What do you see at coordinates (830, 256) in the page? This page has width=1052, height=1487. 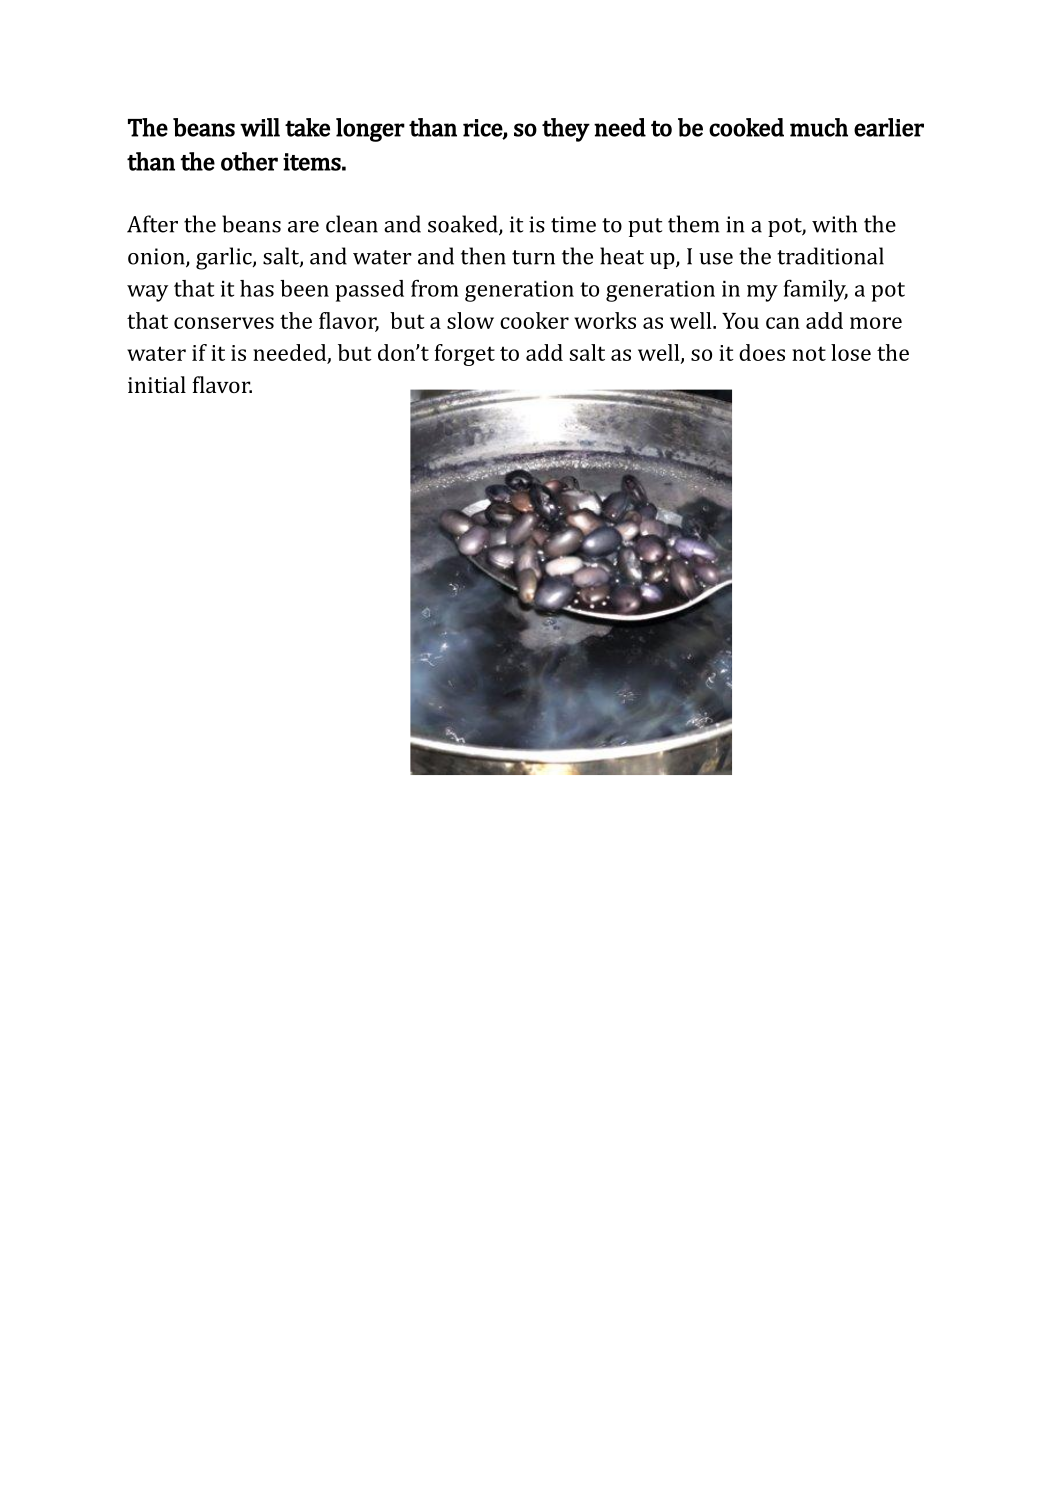 I see `traditional` at bounding box center [830, 256].
